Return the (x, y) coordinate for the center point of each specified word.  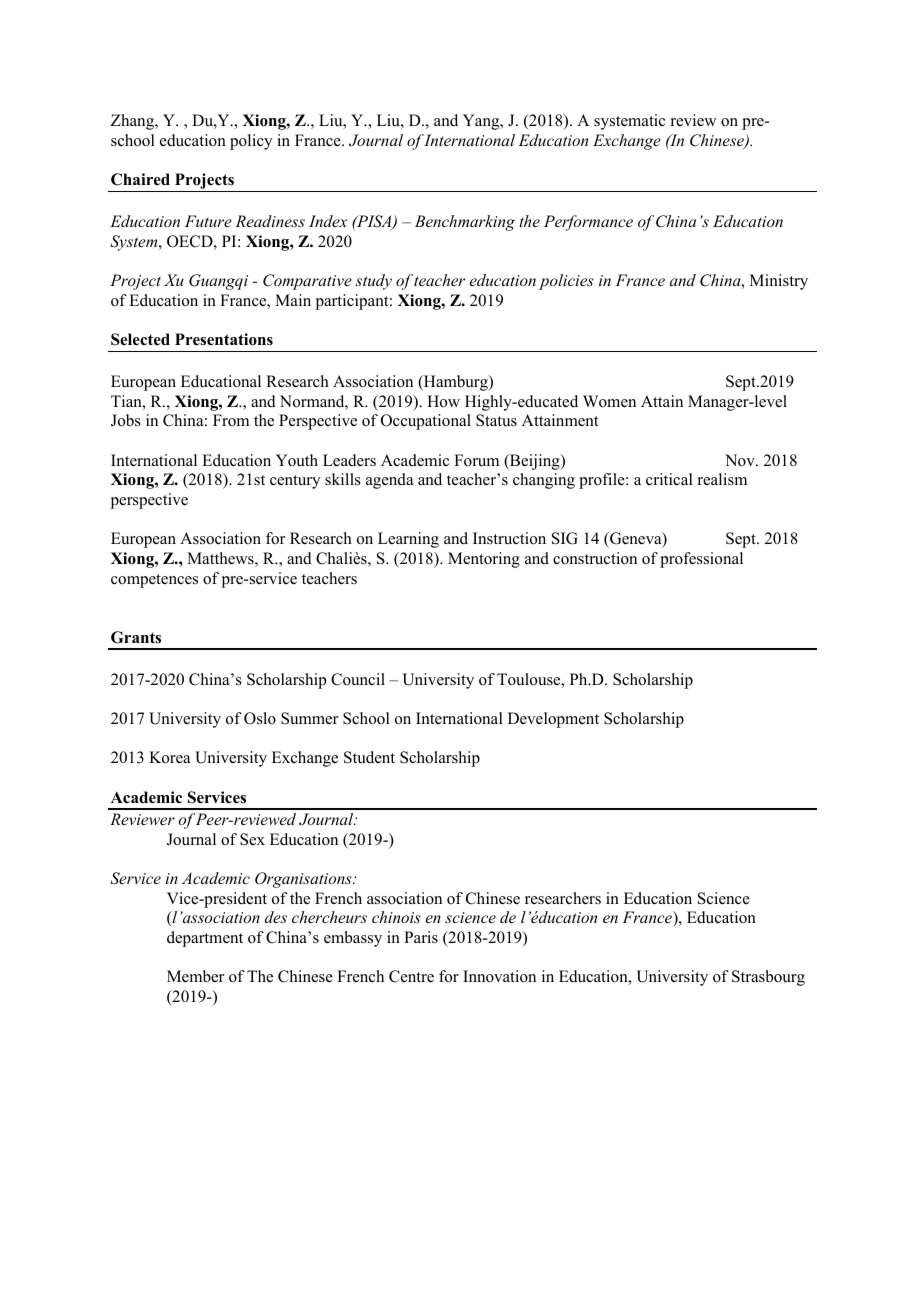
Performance (588, 223)
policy (251, 142)
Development (553, 720)
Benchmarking (465, 223)
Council (358, 679)
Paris (421, 937)
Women (609, 401)
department (205, 939)
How (443, 401)
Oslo (260, 718)
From (231, 420)
